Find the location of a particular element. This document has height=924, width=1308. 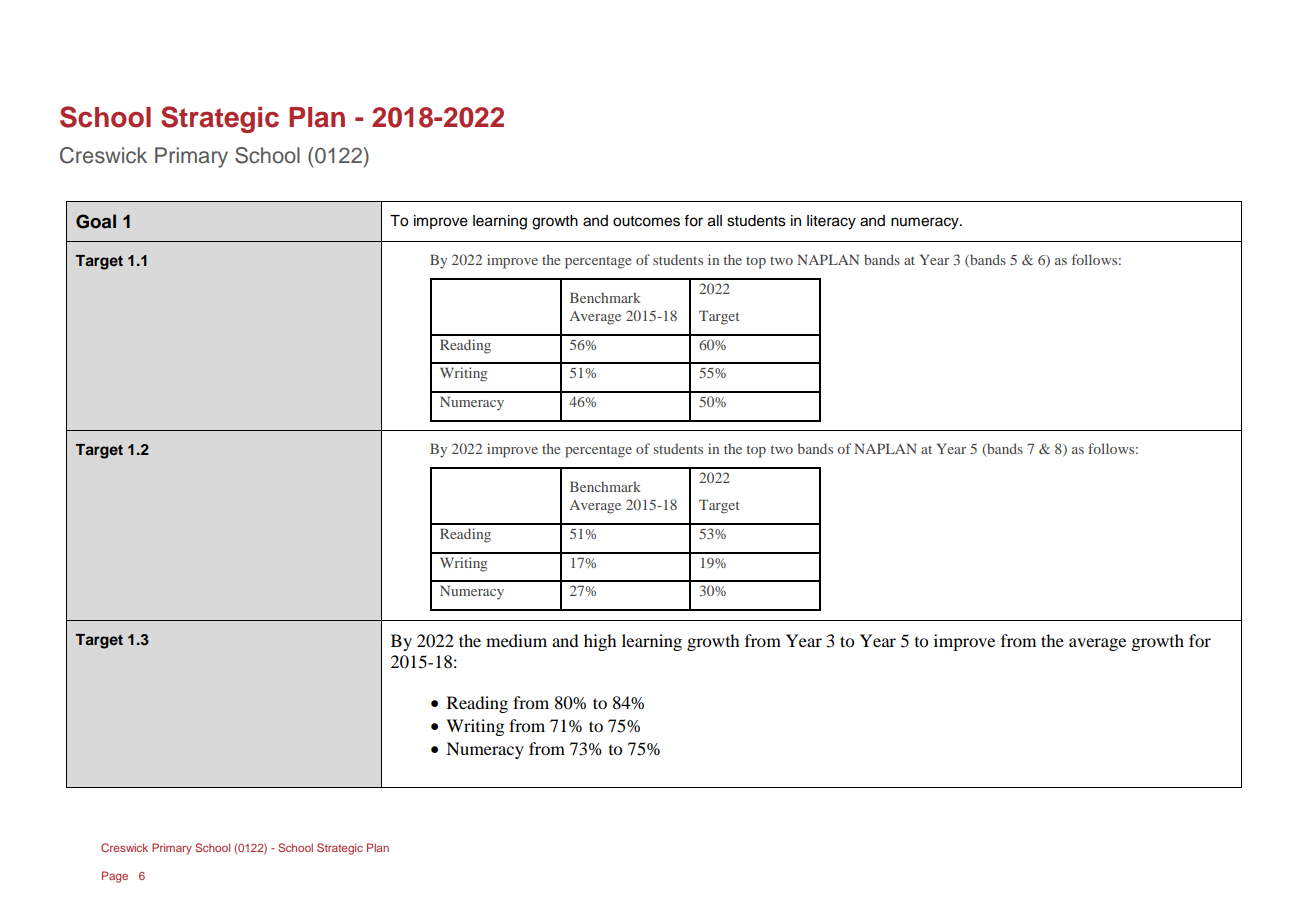

medium is located at coordinates (516, 640).
